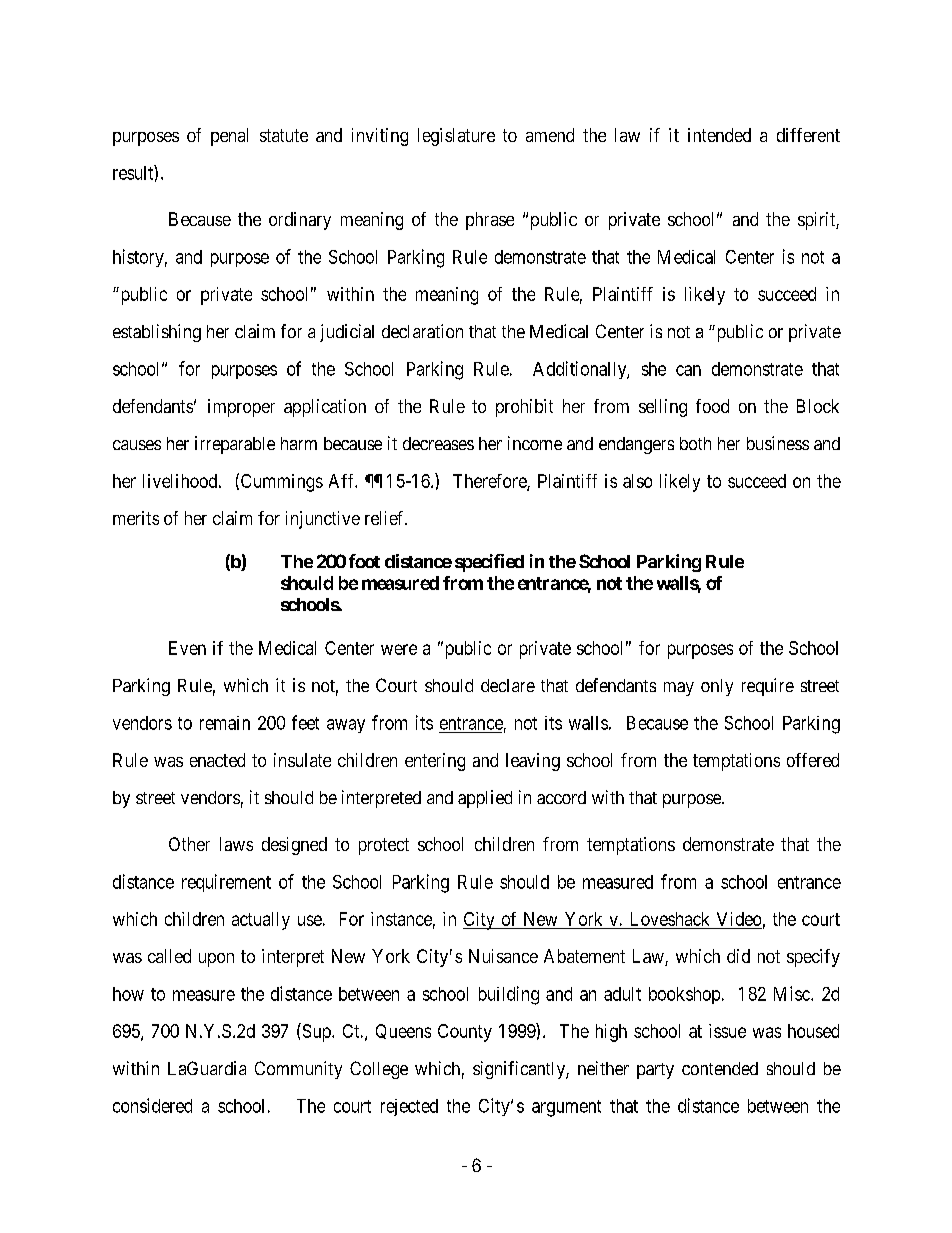 This screenshot has width=952, height=1233. I want to click on intended, so click(719, 135).
